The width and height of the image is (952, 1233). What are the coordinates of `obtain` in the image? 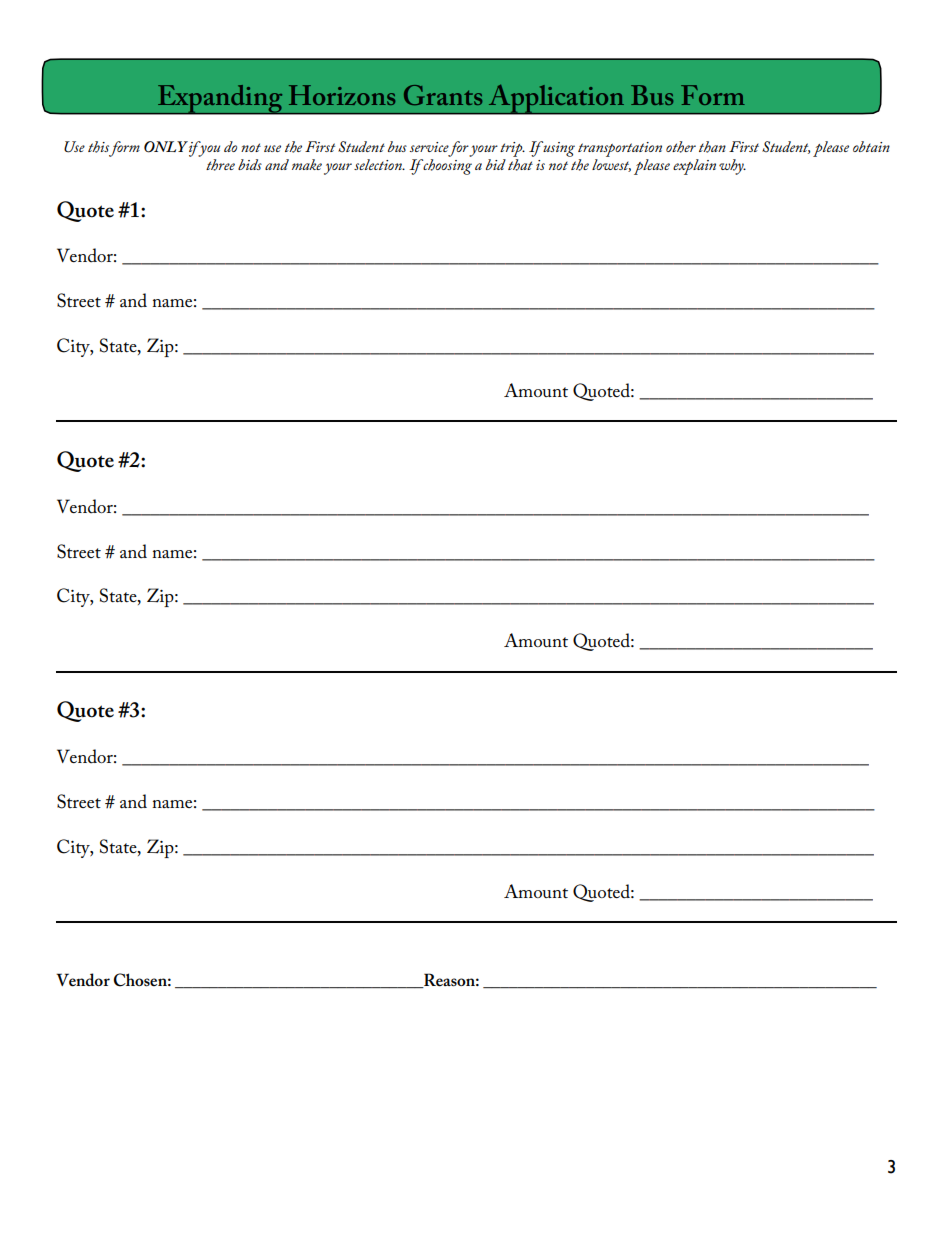 It's located at (871, 146).
